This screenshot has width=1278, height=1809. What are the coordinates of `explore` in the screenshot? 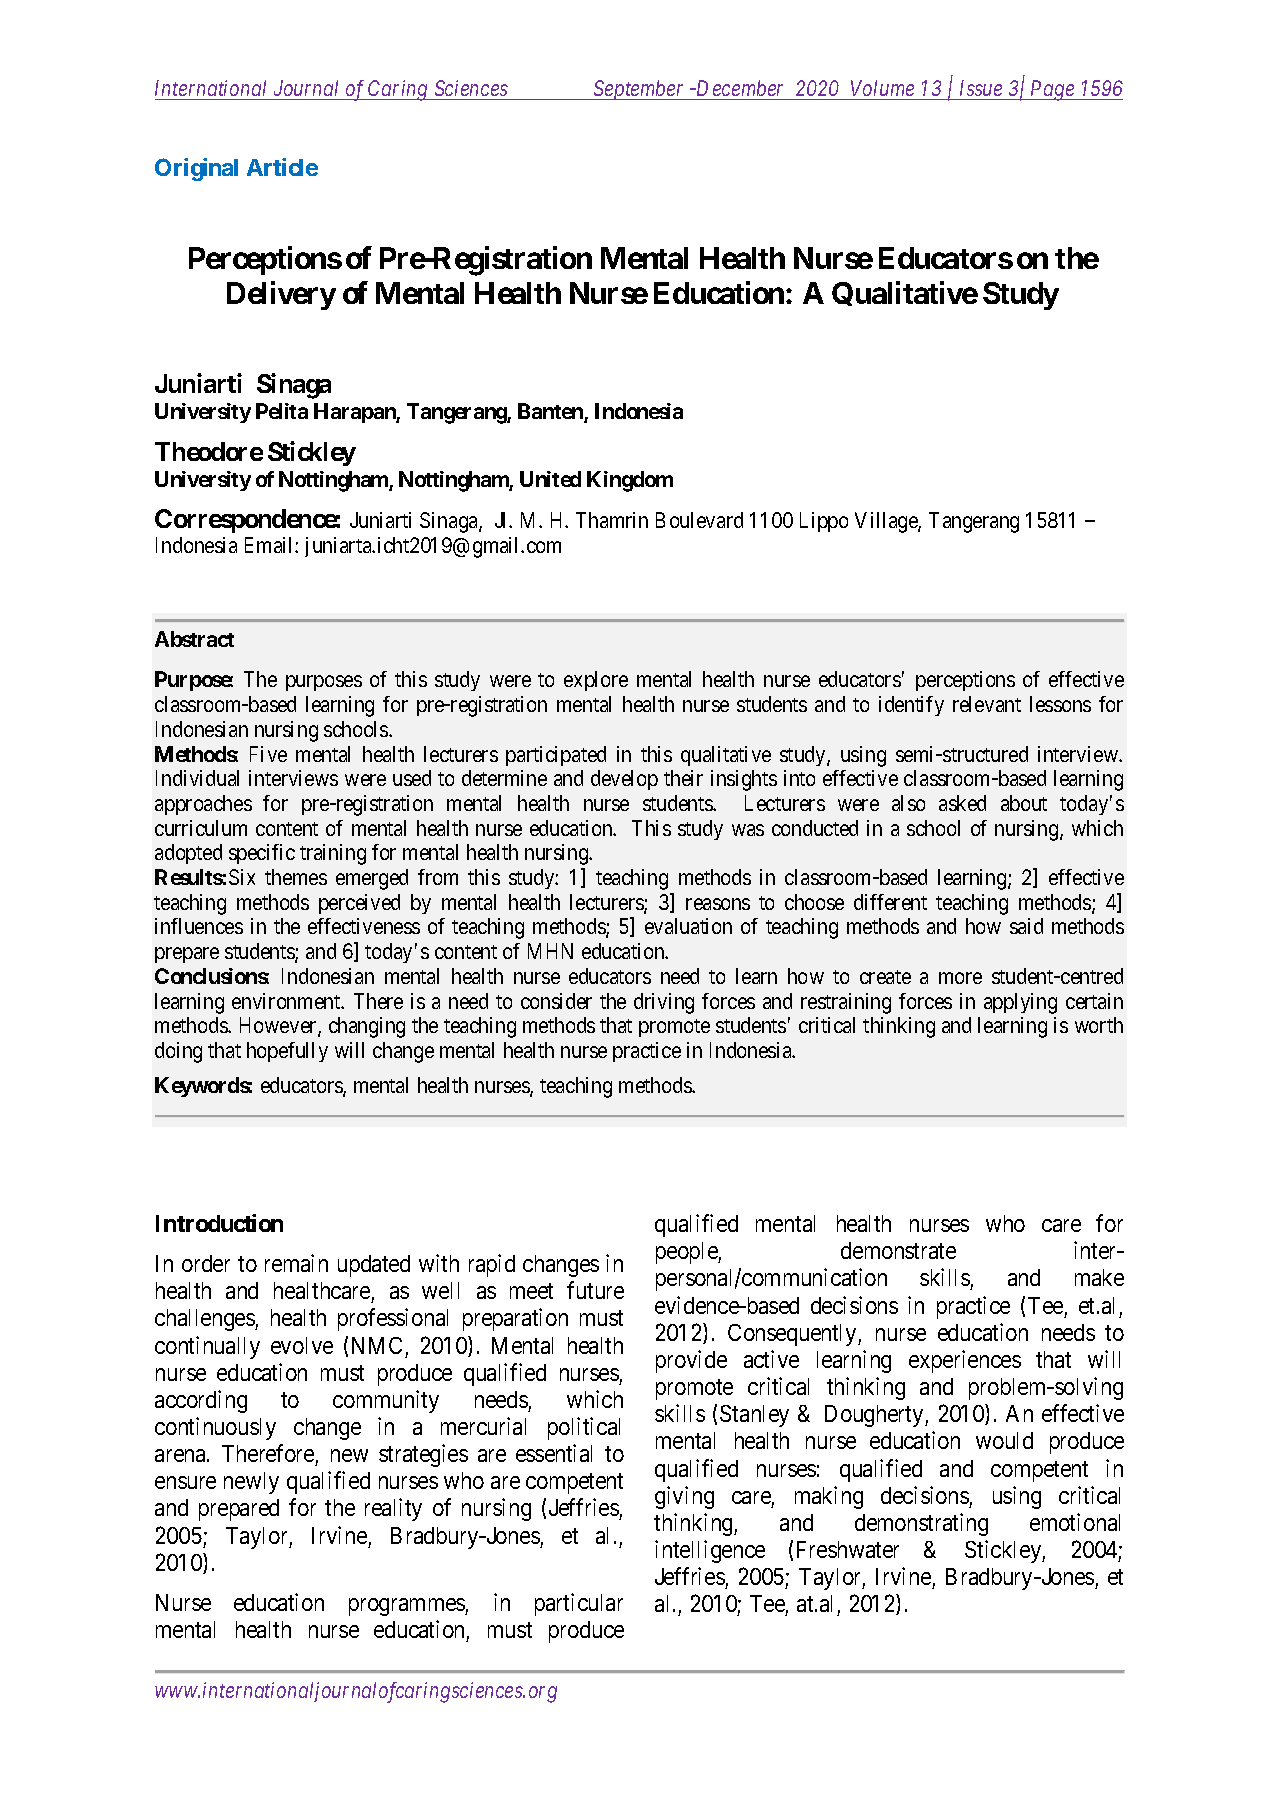 It's located at (596, 681).
